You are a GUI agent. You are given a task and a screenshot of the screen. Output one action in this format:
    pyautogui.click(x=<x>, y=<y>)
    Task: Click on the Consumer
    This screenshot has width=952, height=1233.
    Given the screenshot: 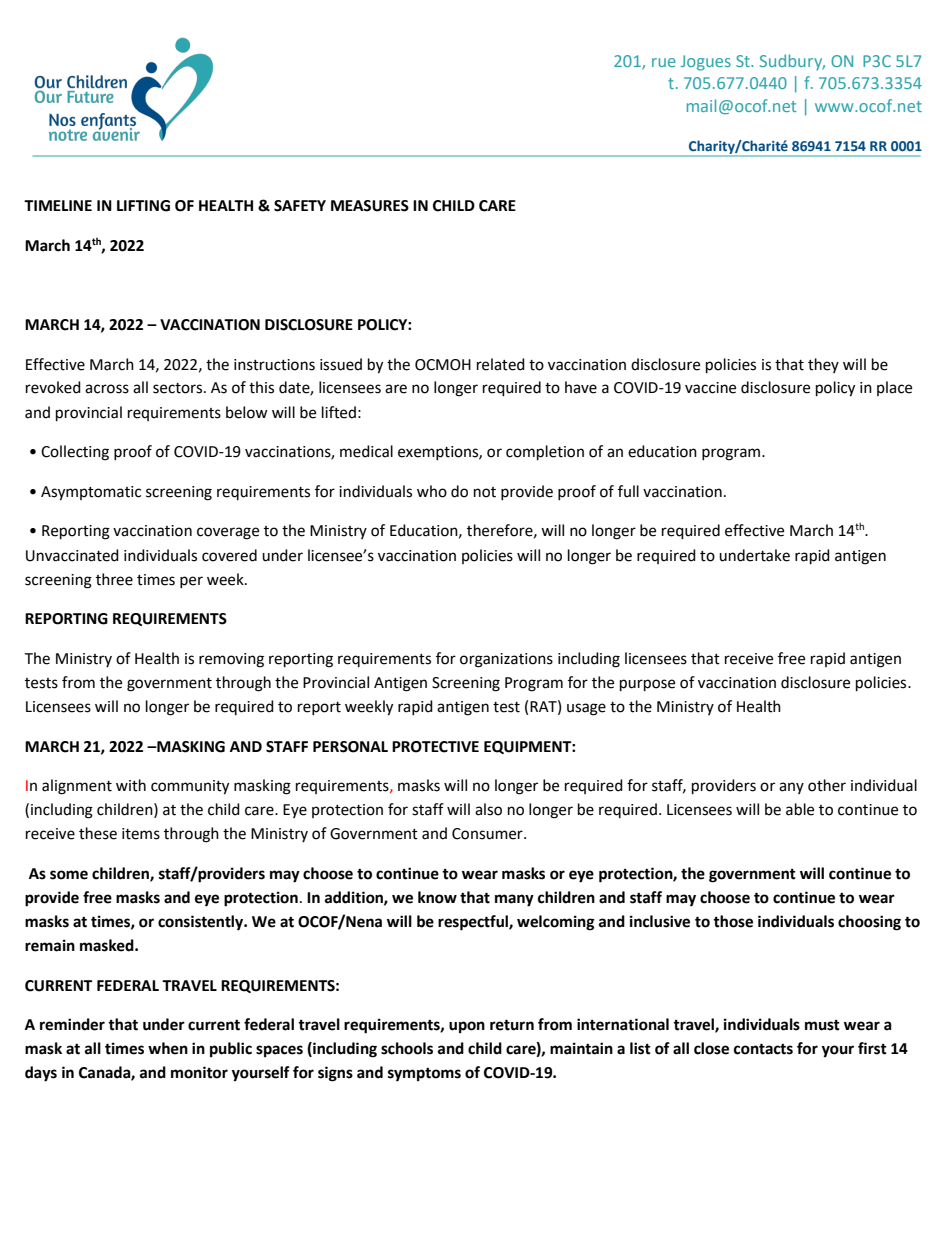 What is the action you would take?
    pyautogui.click(x=488, y=834)
